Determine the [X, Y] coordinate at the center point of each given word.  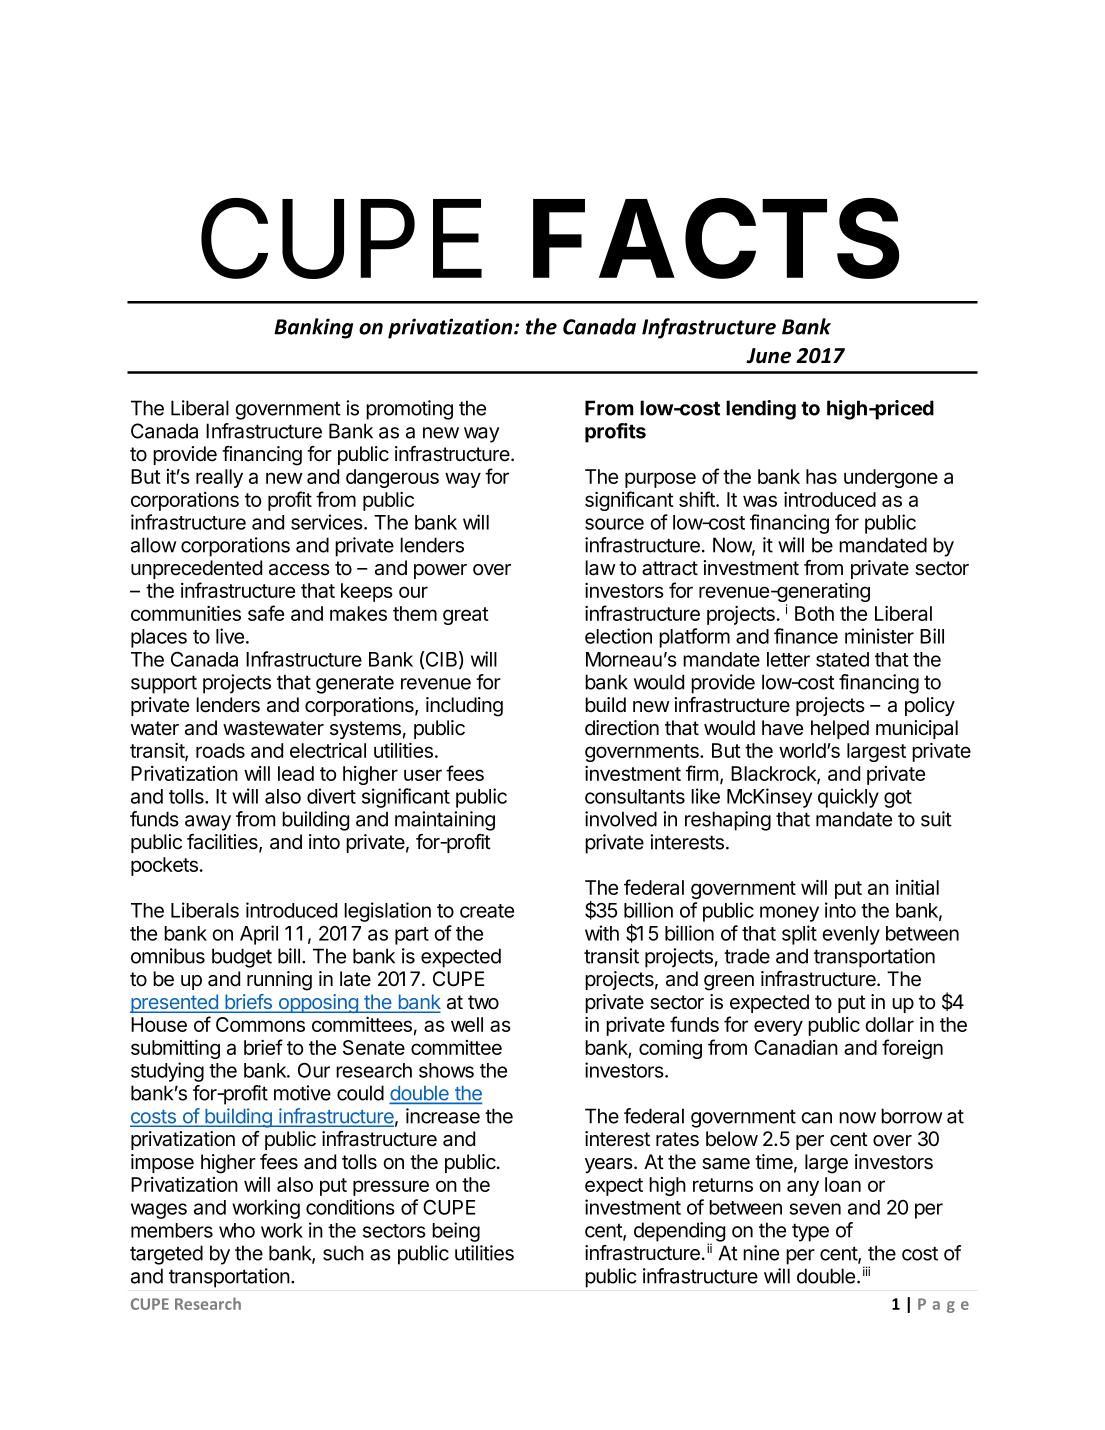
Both [814, 613]
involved [621, 819]
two [483, 1002]
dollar [889, 1024]
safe [266, 613]
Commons [260, 1024]
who [237, 1230]
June [768, 356]
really [219, 478]
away [208, 823]
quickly [848, 798]
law [600, 568]
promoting [409, 410]
